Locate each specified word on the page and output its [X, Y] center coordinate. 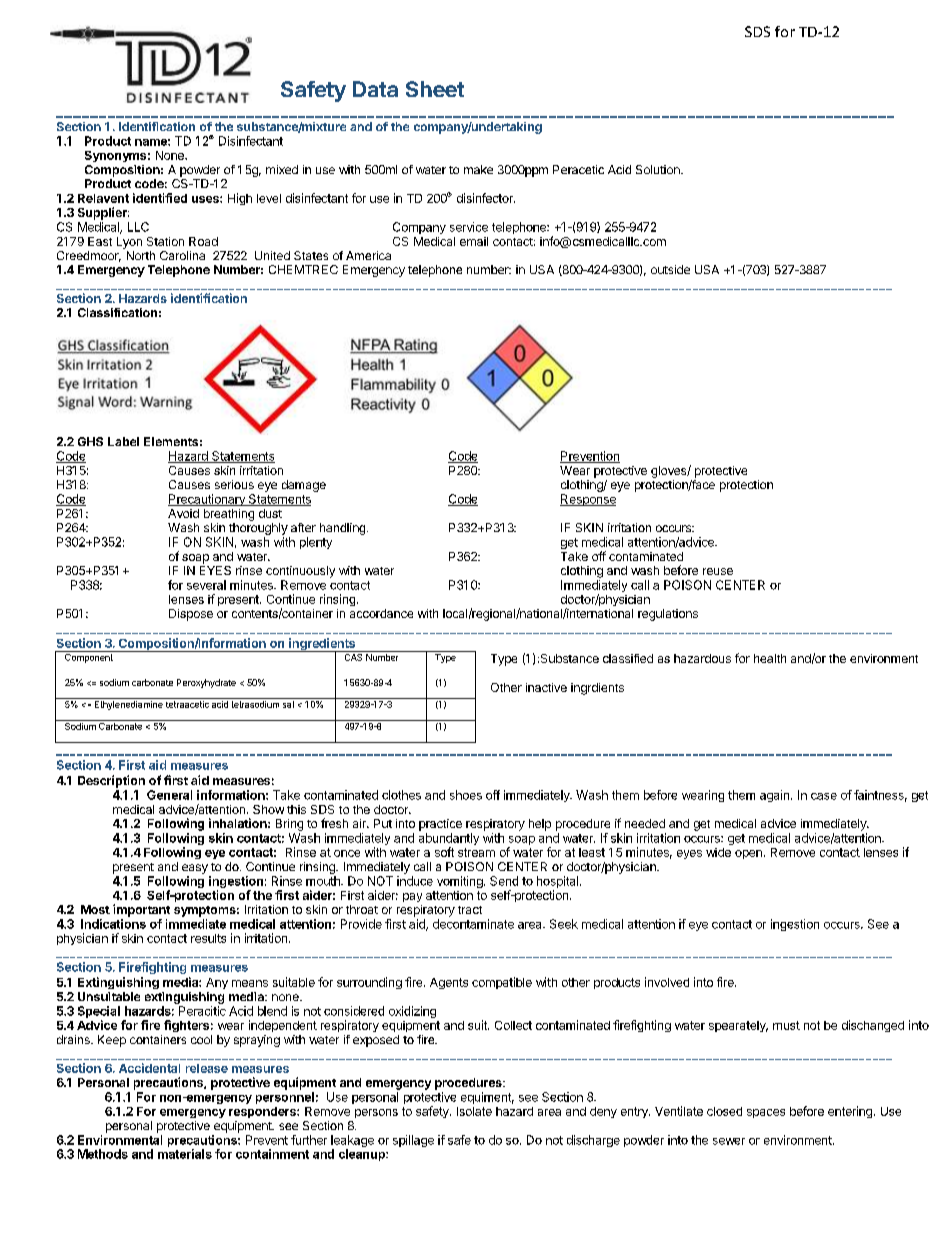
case [824, 796]
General [169, 795]
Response [588, 500]
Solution [659, 169]
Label [123, 441]
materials [185, 1154]
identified [160, 198]
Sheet [435, 89]
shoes [466, 795]
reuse [718, 571]
